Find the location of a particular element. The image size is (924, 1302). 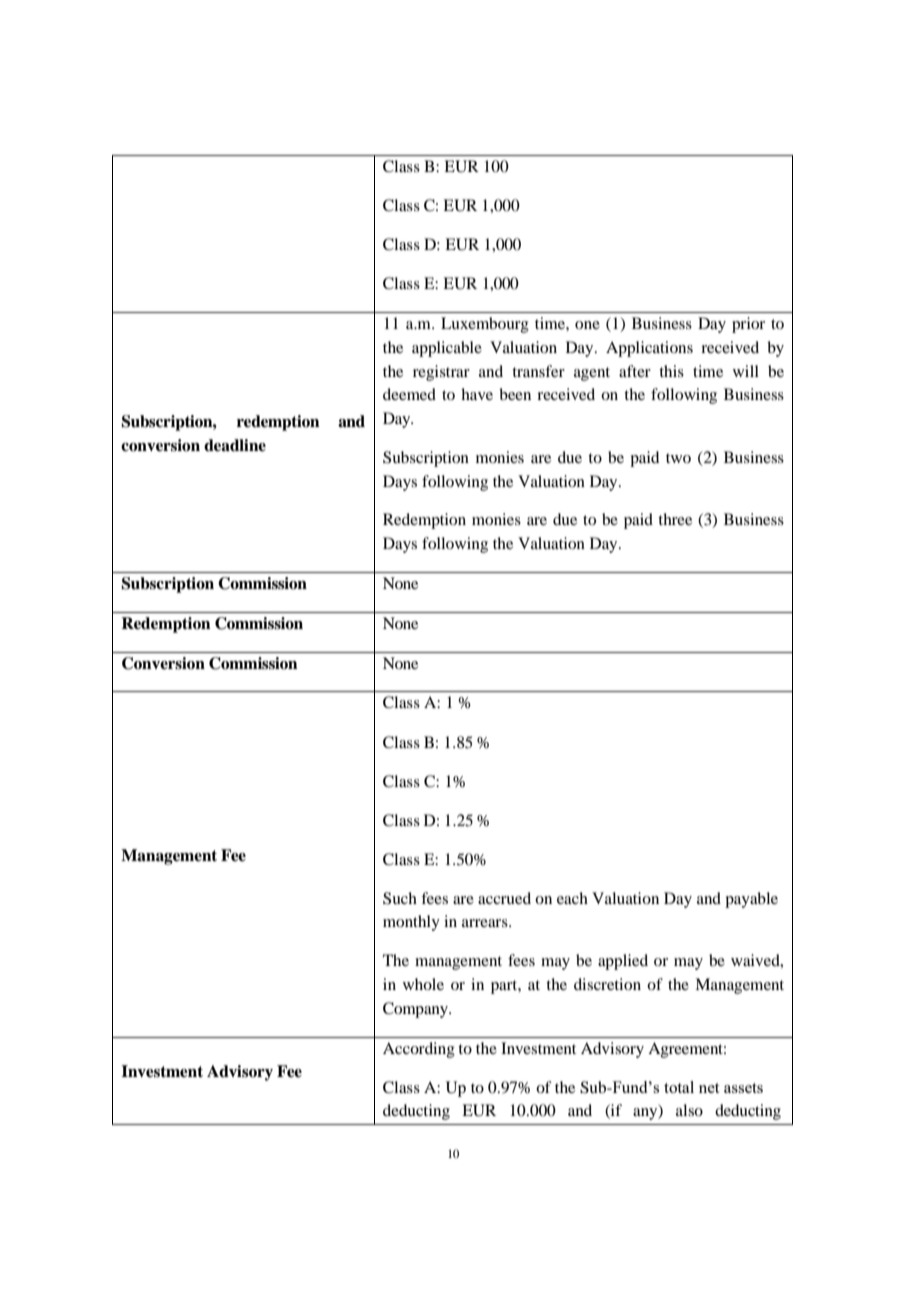

this is located at coordinates (671, 371).
